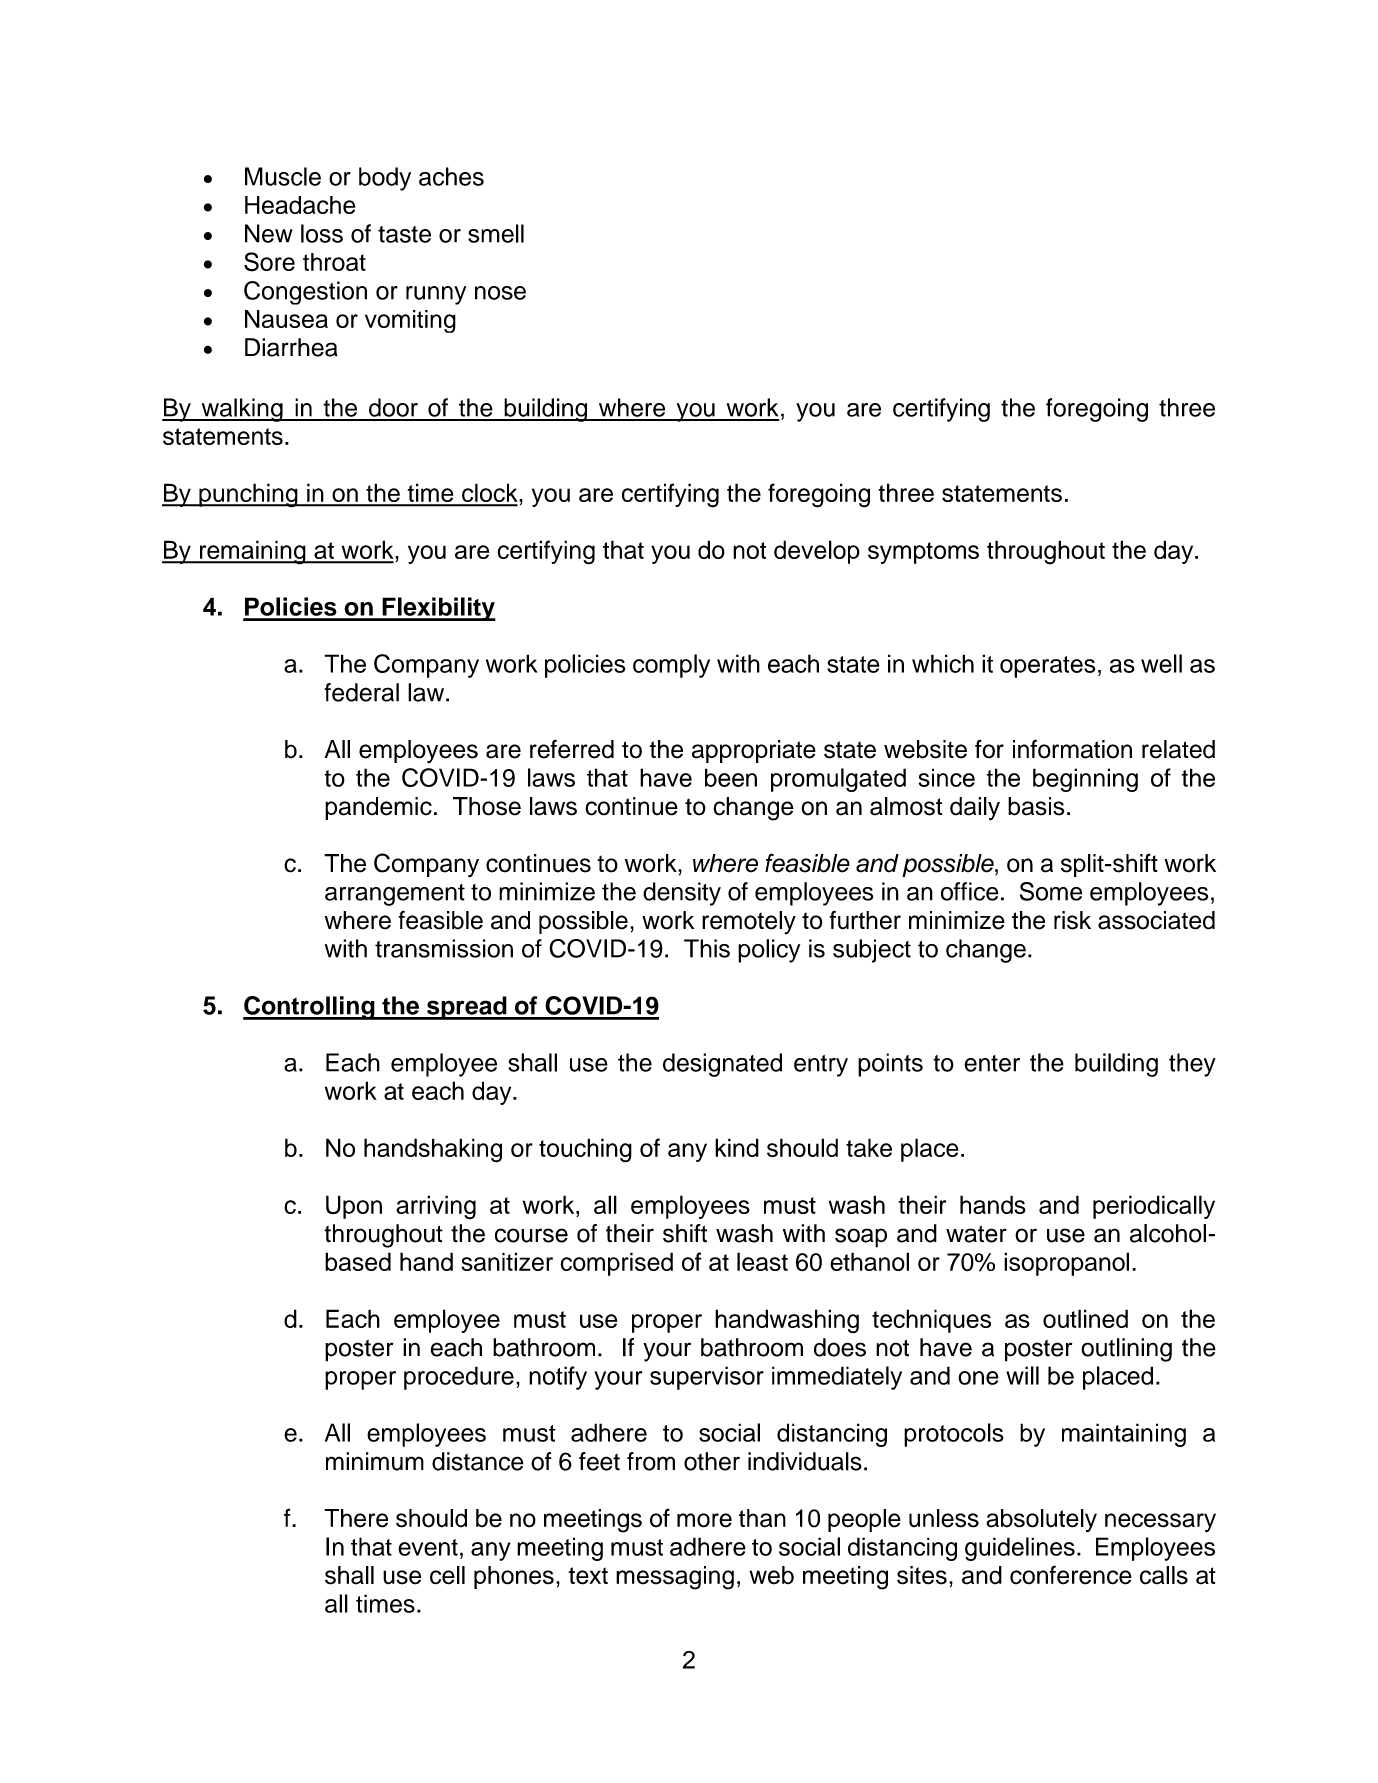  Describe the element at coordinates (496, 233) in the screenshot. I see `smell` at that location.
